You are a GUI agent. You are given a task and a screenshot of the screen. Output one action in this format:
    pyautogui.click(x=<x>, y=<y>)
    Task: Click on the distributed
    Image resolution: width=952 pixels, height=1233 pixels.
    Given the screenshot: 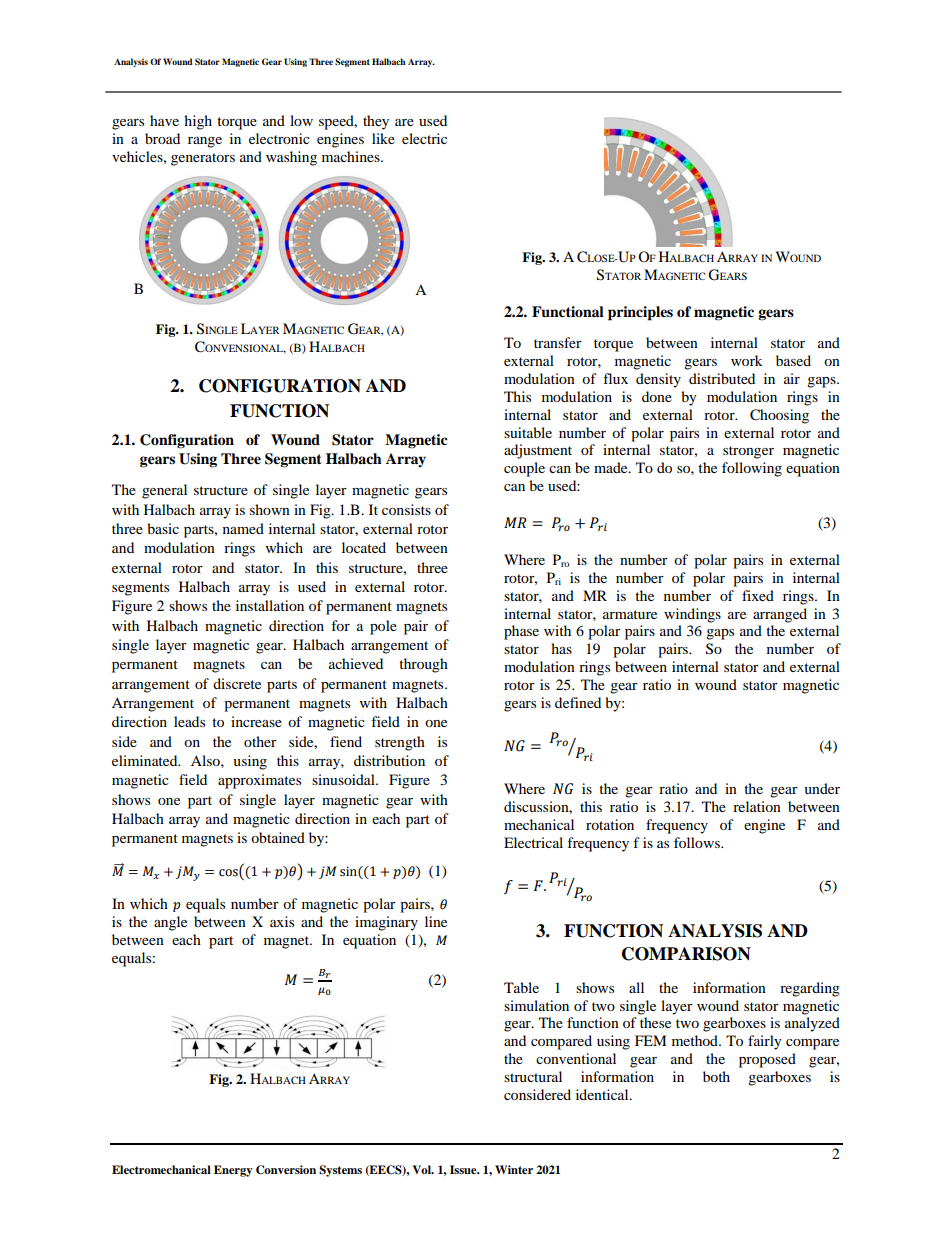 What is the action you would take?
    pyautogui.click(x=722, y=378)
